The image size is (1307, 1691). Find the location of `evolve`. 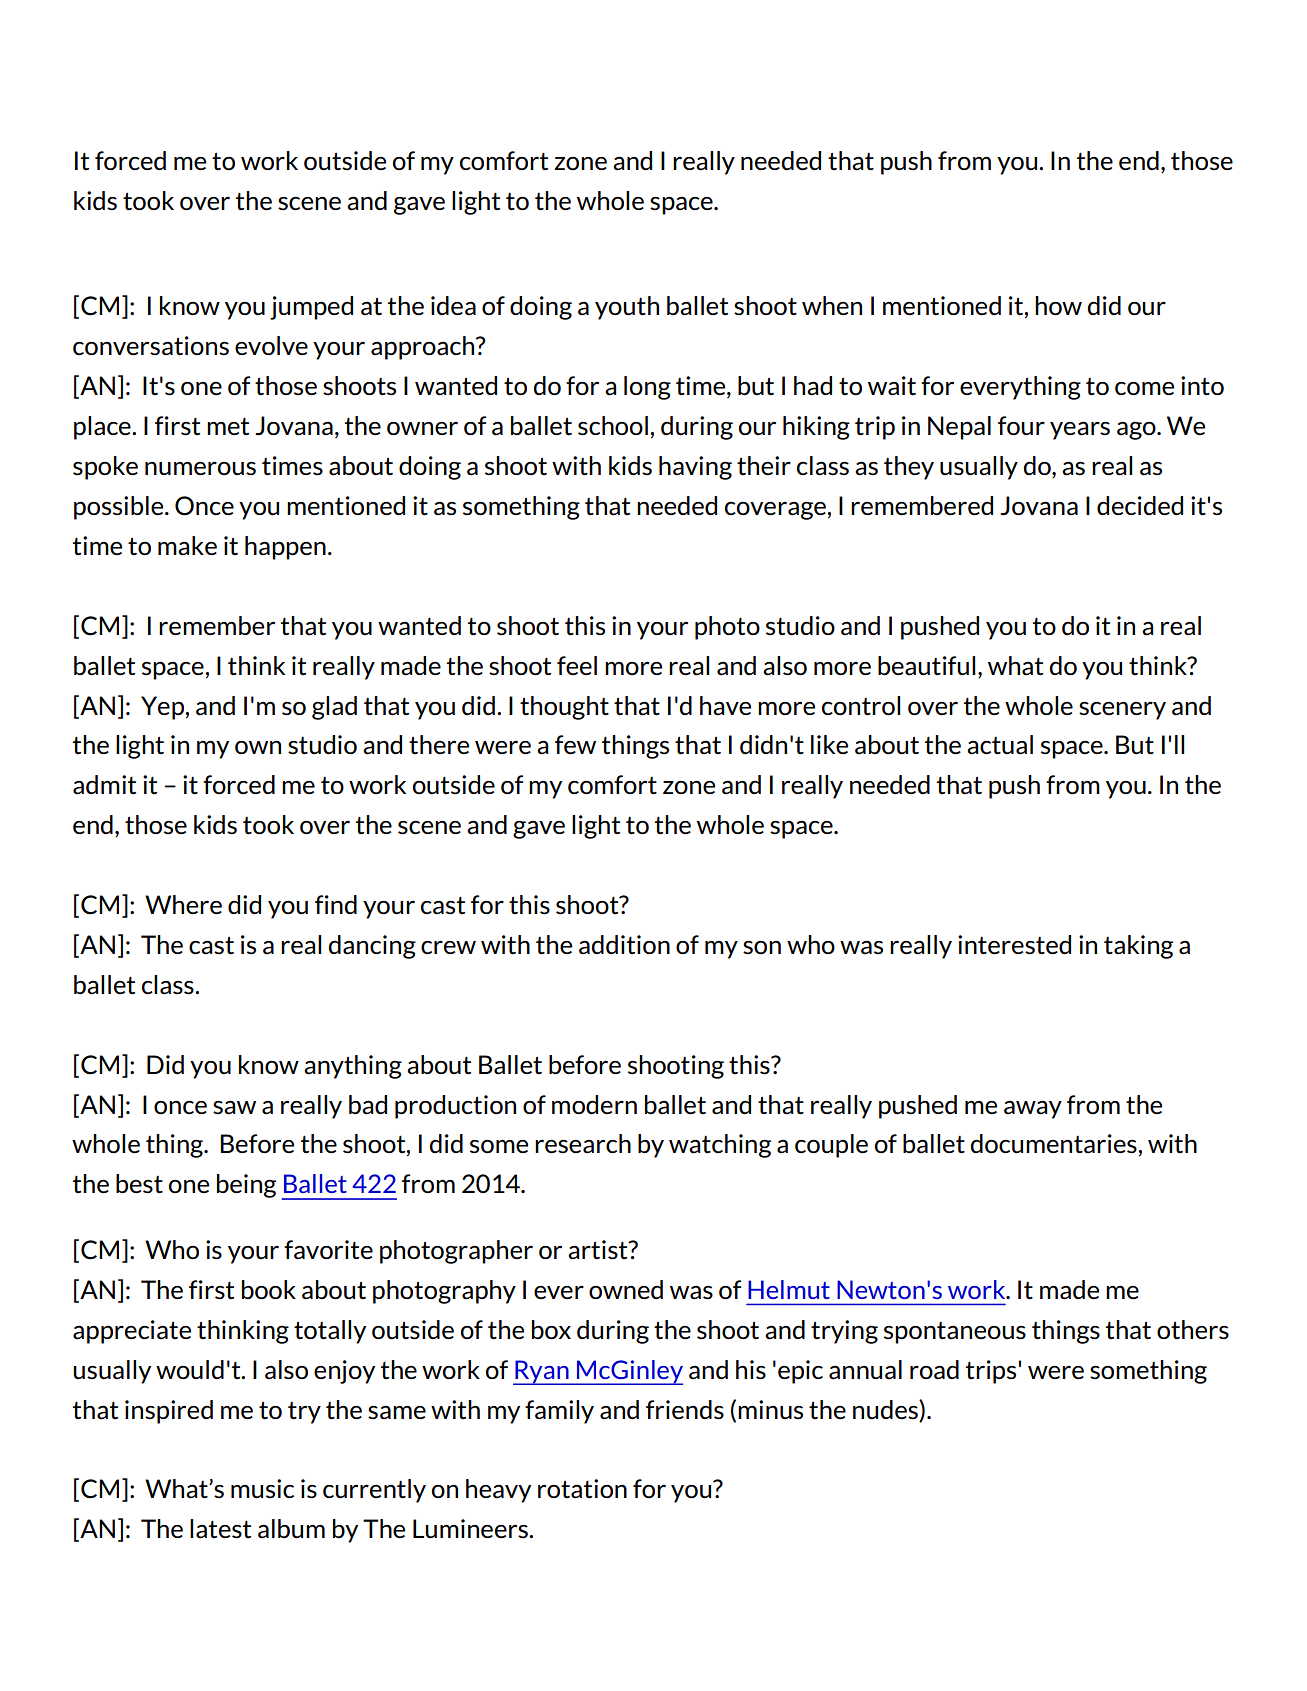

evolve is located at coordinates (271, 345).
